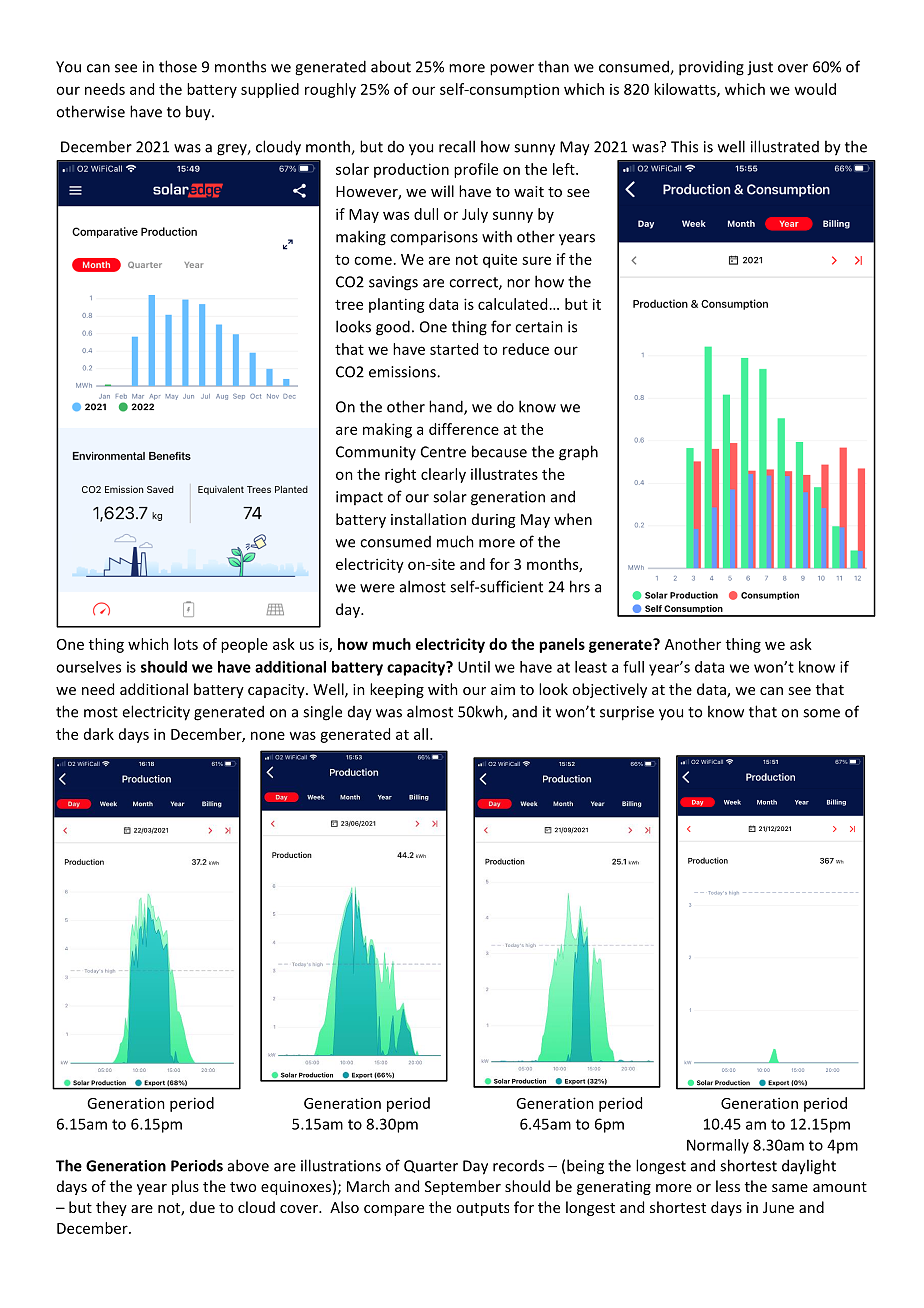 This document has height=1308, width=924. Describe the element at coordinates (199, 113) in the document. I see `buy` at that location.
